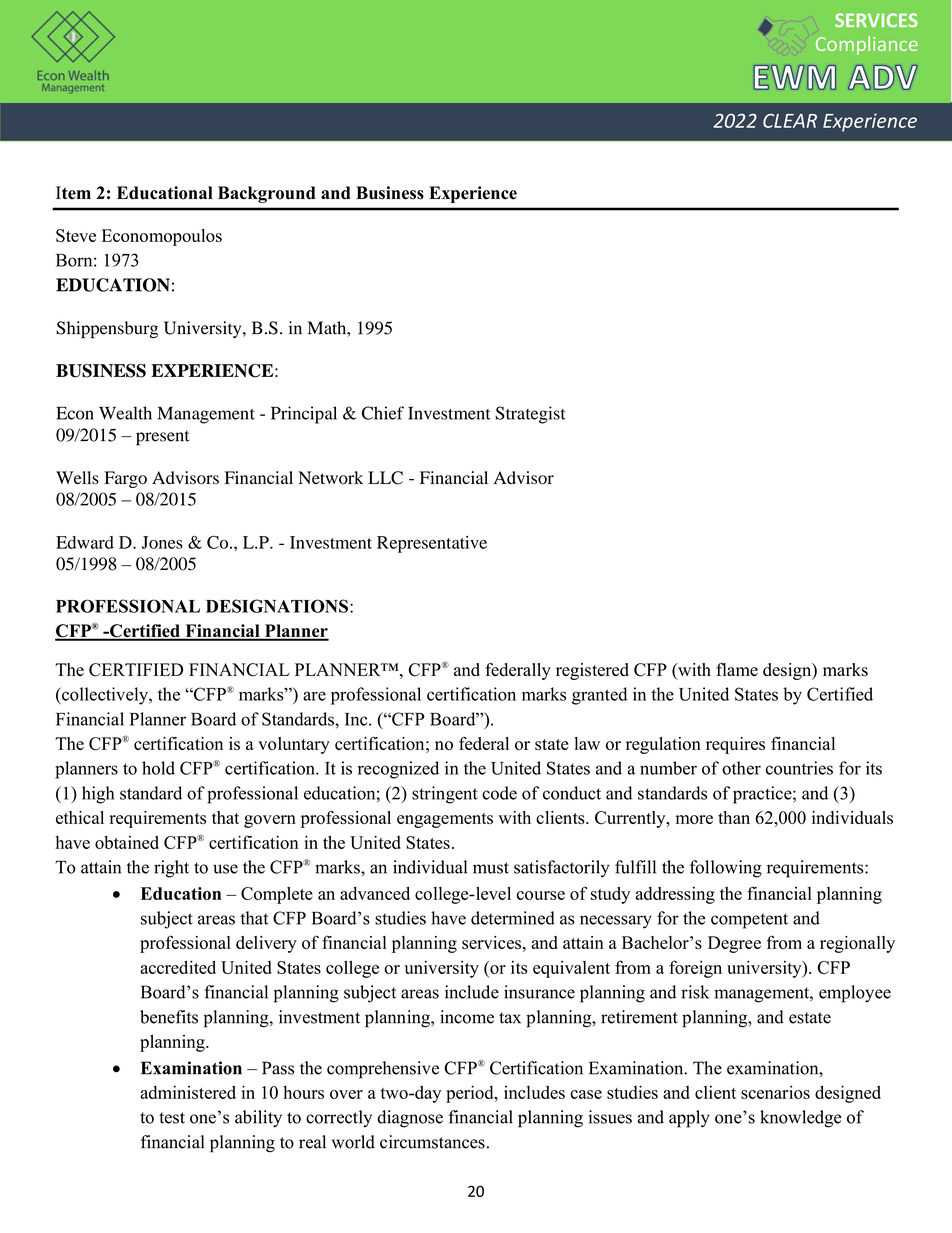  What do you see at coordinates (267, 194) in the screenshot?
I see `Background` at bounding box center [267, 194].
